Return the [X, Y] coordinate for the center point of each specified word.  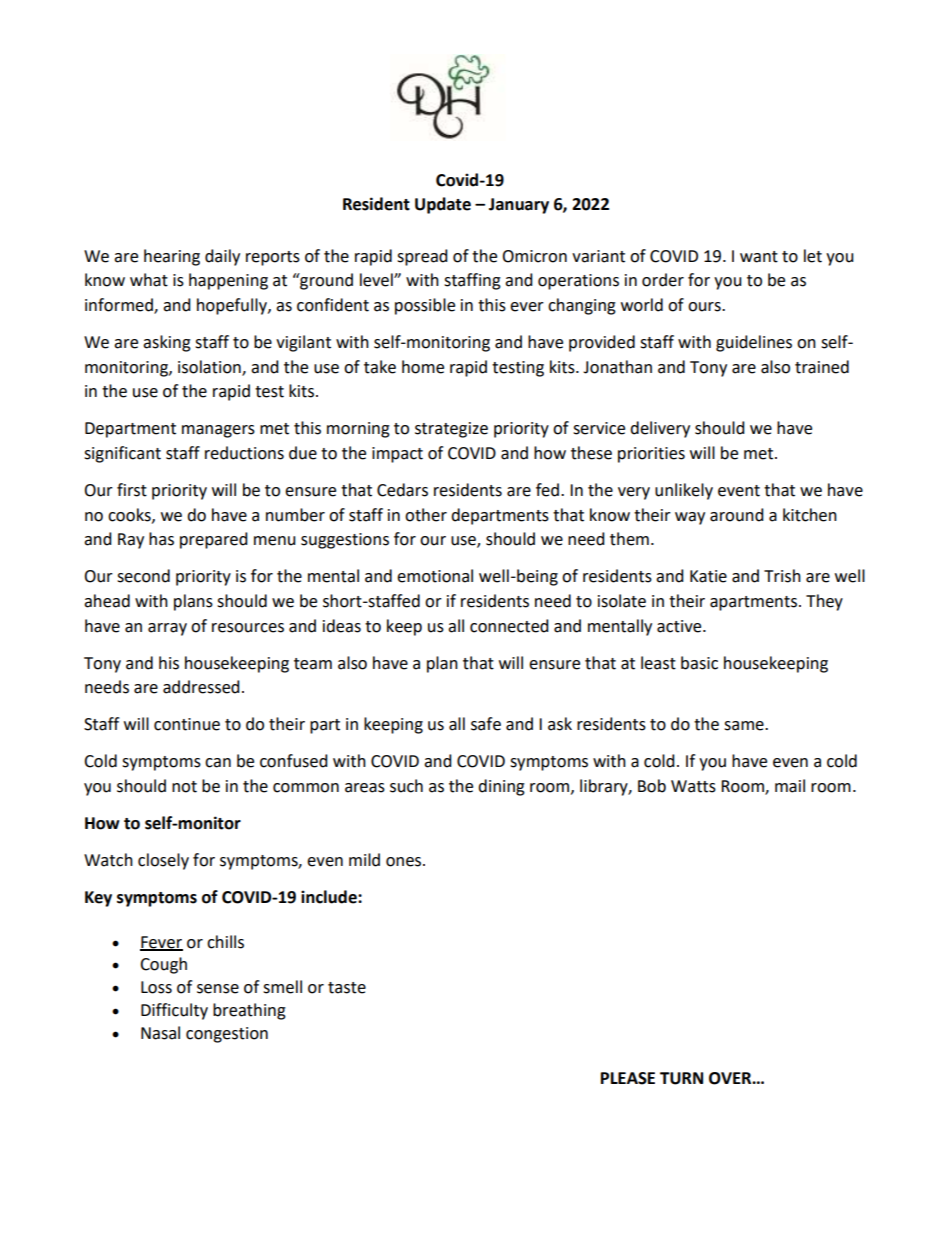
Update [443, 205]
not [184, 787]
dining [501, 787]
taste [347, 988]
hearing [172, 257]
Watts [693, 786]
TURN [681, 1078]
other [426, 515]
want [759, 257]
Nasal [160, 1033]
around [737, 515]
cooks [130, 515]
